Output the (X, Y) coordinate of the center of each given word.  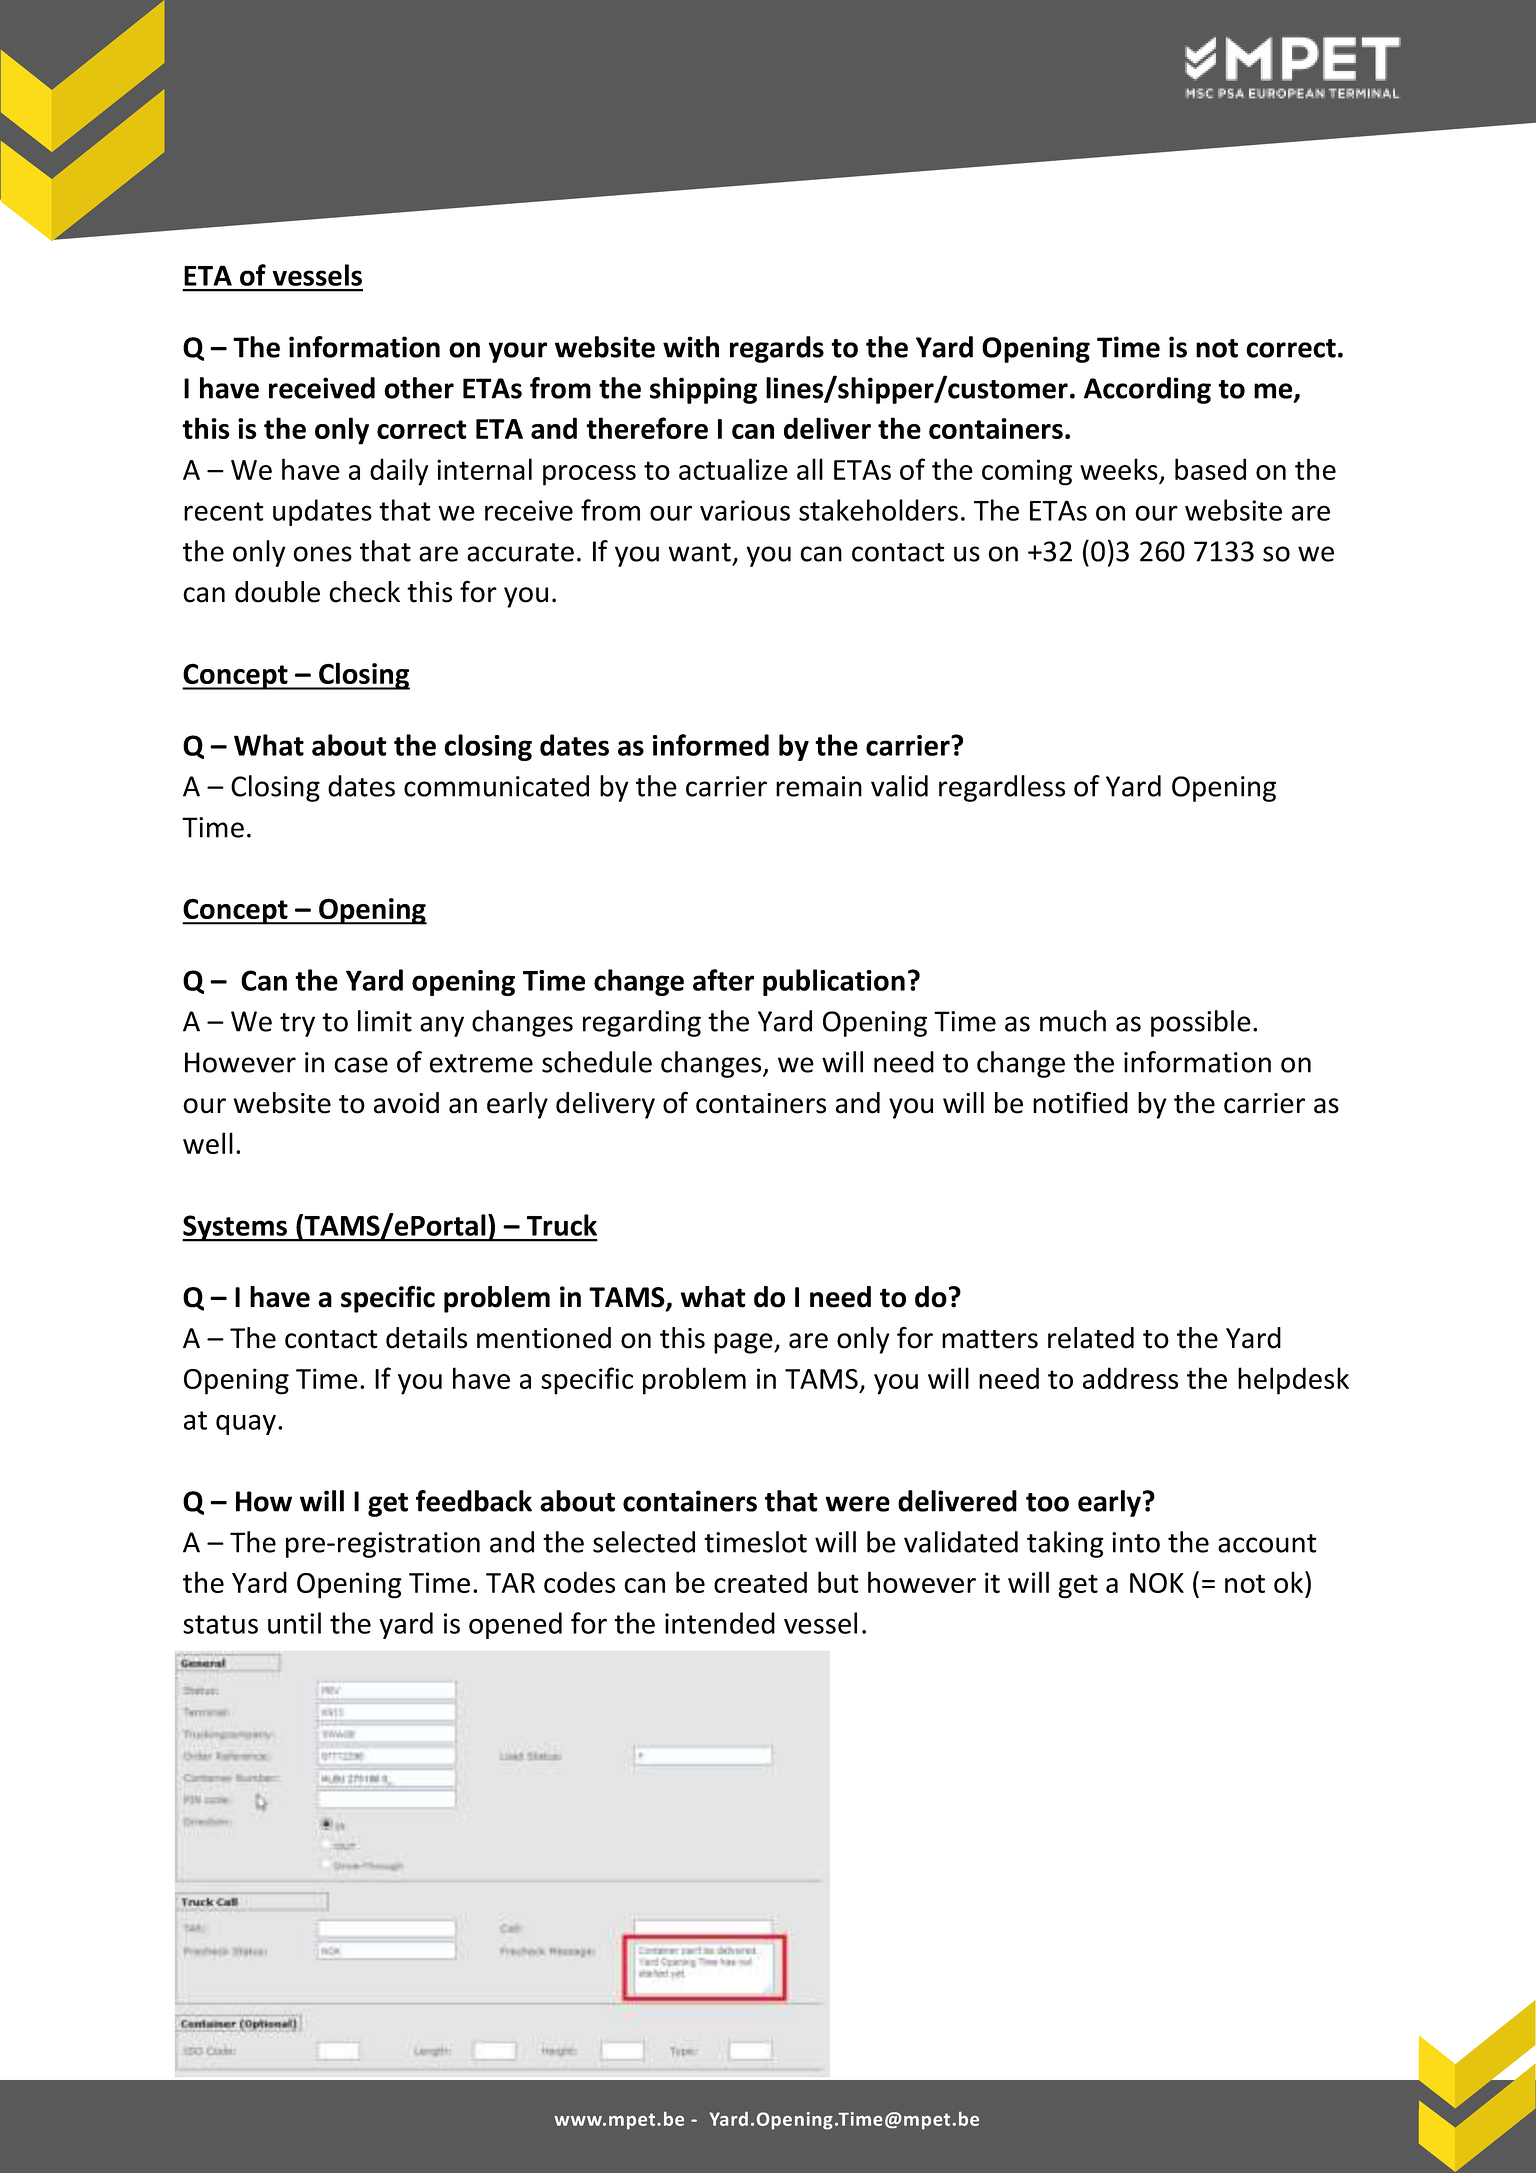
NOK (1157, 1583)
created (760, 1582)
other (419, 388)
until (294, 1623)
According (1147, 390)
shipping (703, 390)
